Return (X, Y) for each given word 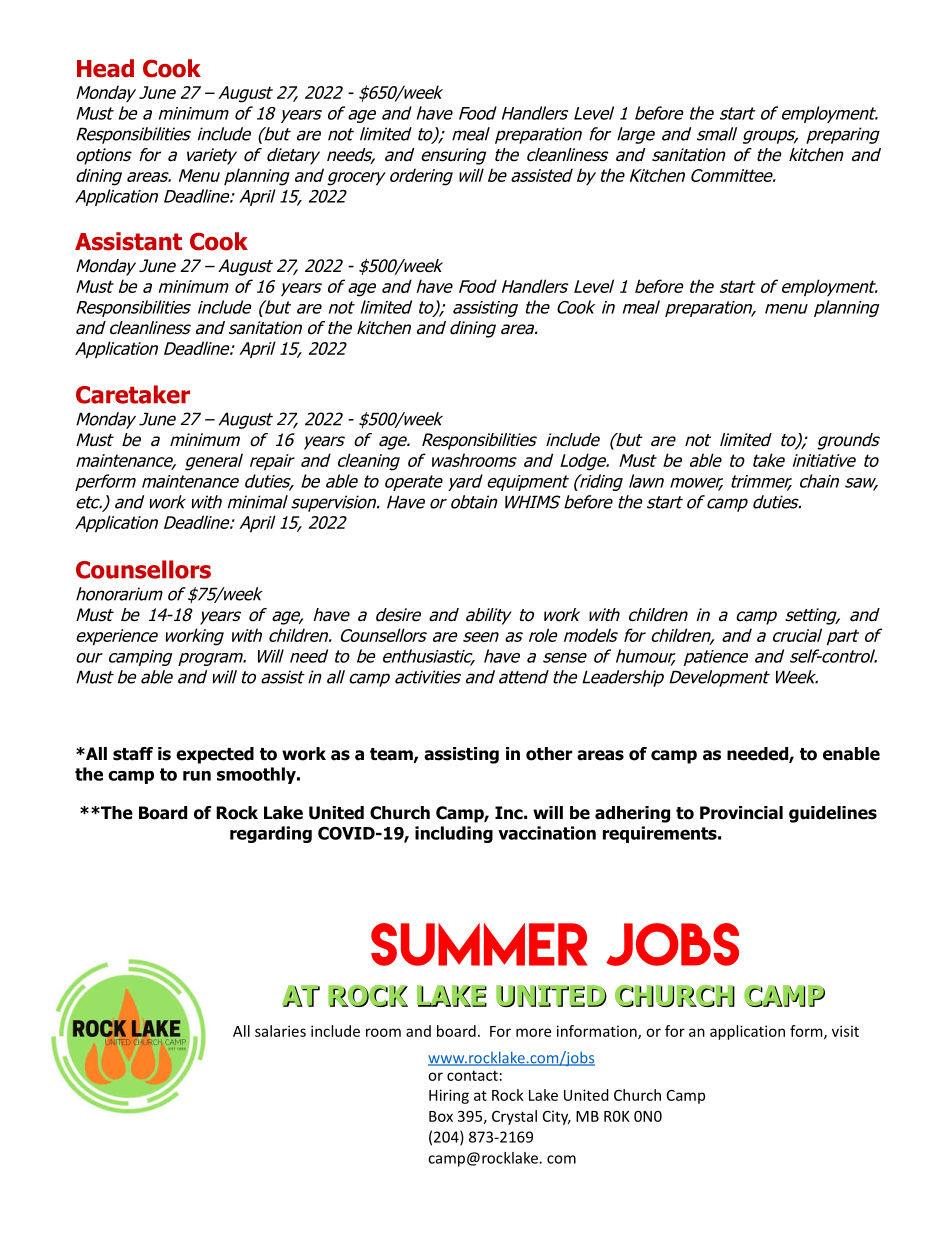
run (197, 776)
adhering (632, 814)
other (549, 754)
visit (845, 1031)
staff (133, 754)
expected (215, 755)
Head (105, 68)
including (454, 834)
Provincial (741, 813)
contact (472, 1075)
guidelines (833, 814)
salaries (280, 1031)
